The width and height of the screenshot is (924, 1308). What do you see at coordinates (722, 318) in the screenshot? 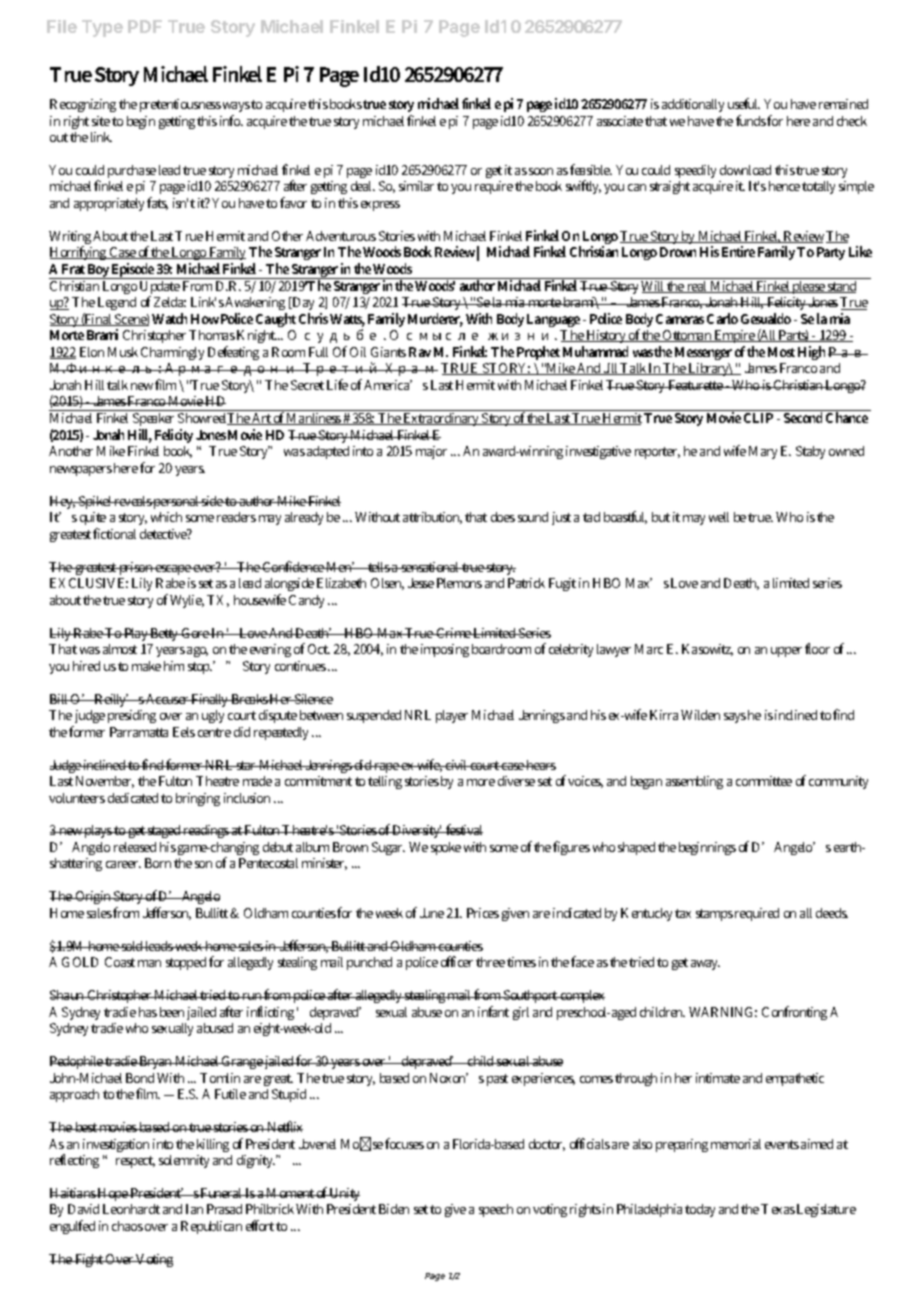
I see `Carlo` at bounding box center [722, 318].
